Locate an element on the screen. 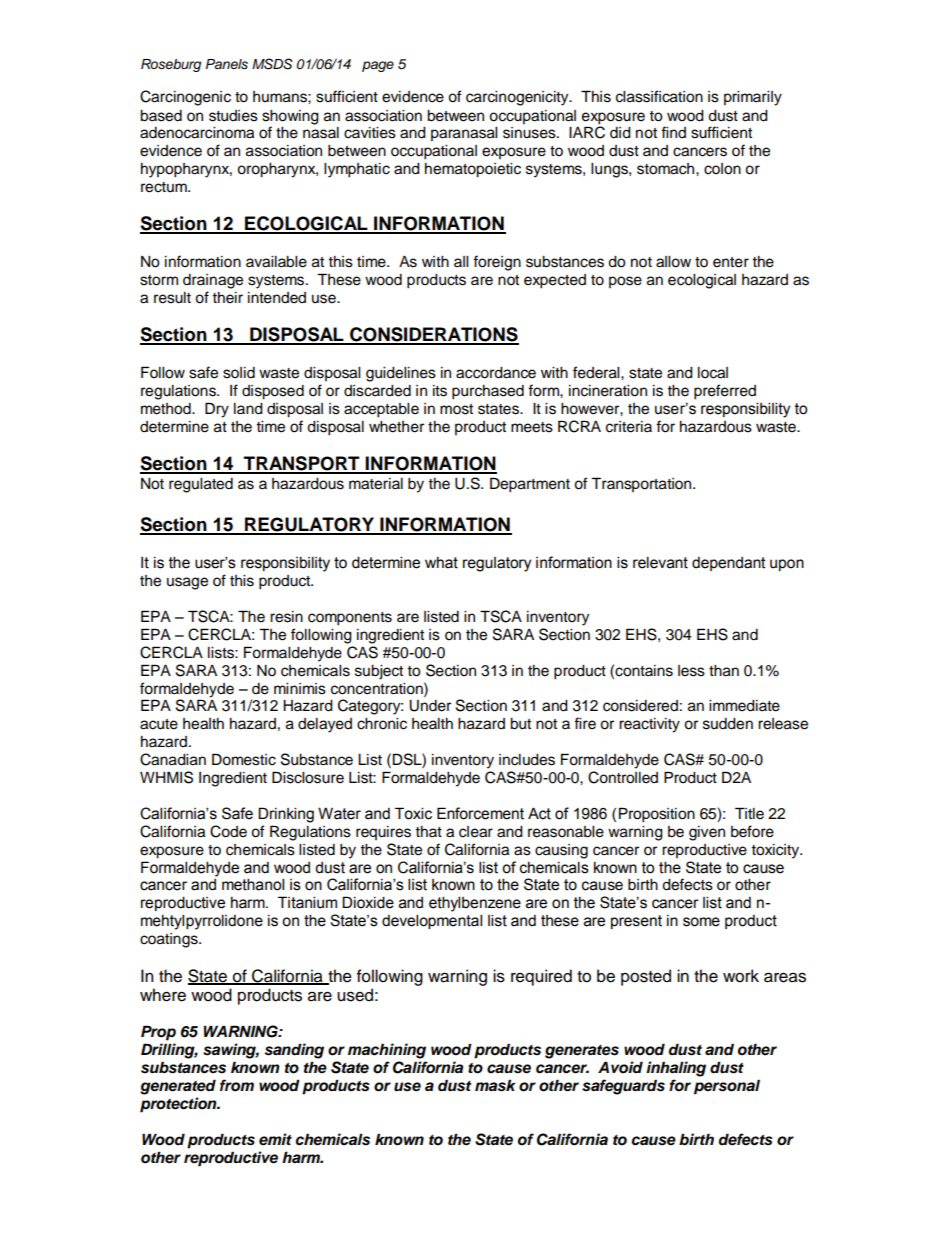 Image resolution: width=952 pixels, height=1233 pixels. Enforcement is located at coordinates (480, 813).
